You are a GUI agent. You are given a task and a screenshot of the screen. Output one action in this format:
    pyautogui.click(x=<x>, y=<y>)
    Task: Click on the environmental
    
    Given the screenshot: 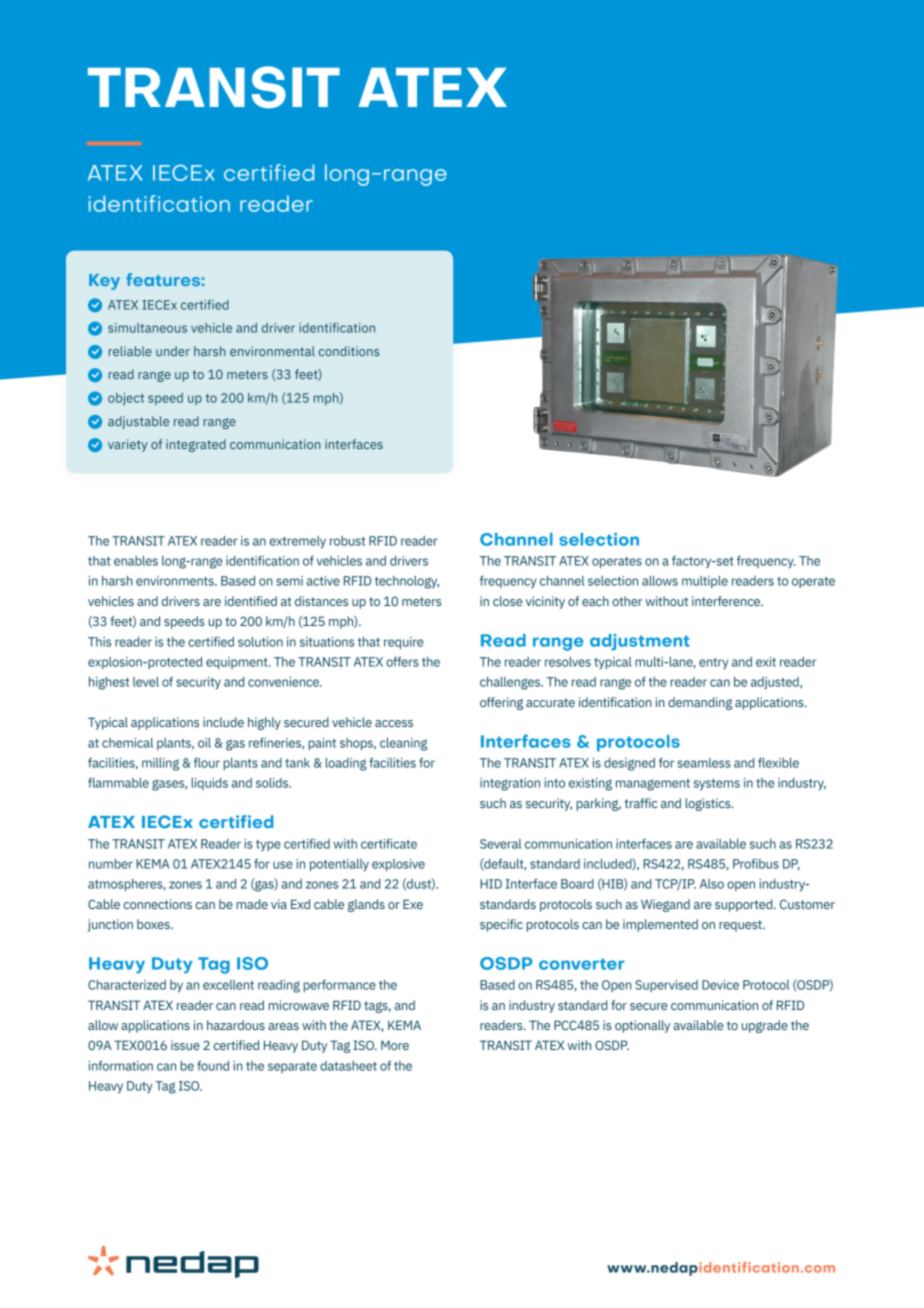 What is the action you would take?
    pyautogui.click(x=272, y=351)
